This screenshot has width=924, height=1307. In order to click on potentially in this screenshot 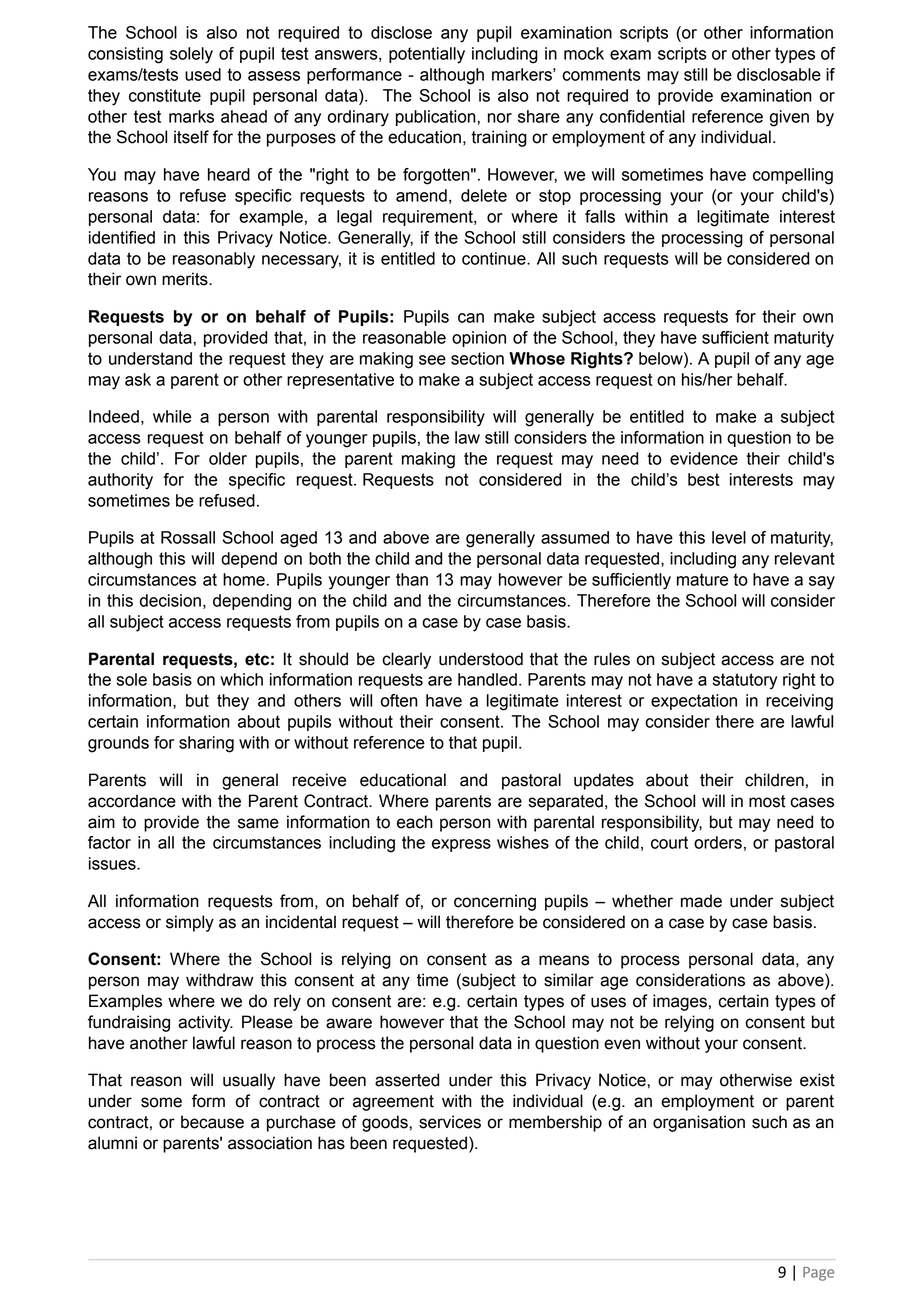, I will do `click(427, 55)`.
